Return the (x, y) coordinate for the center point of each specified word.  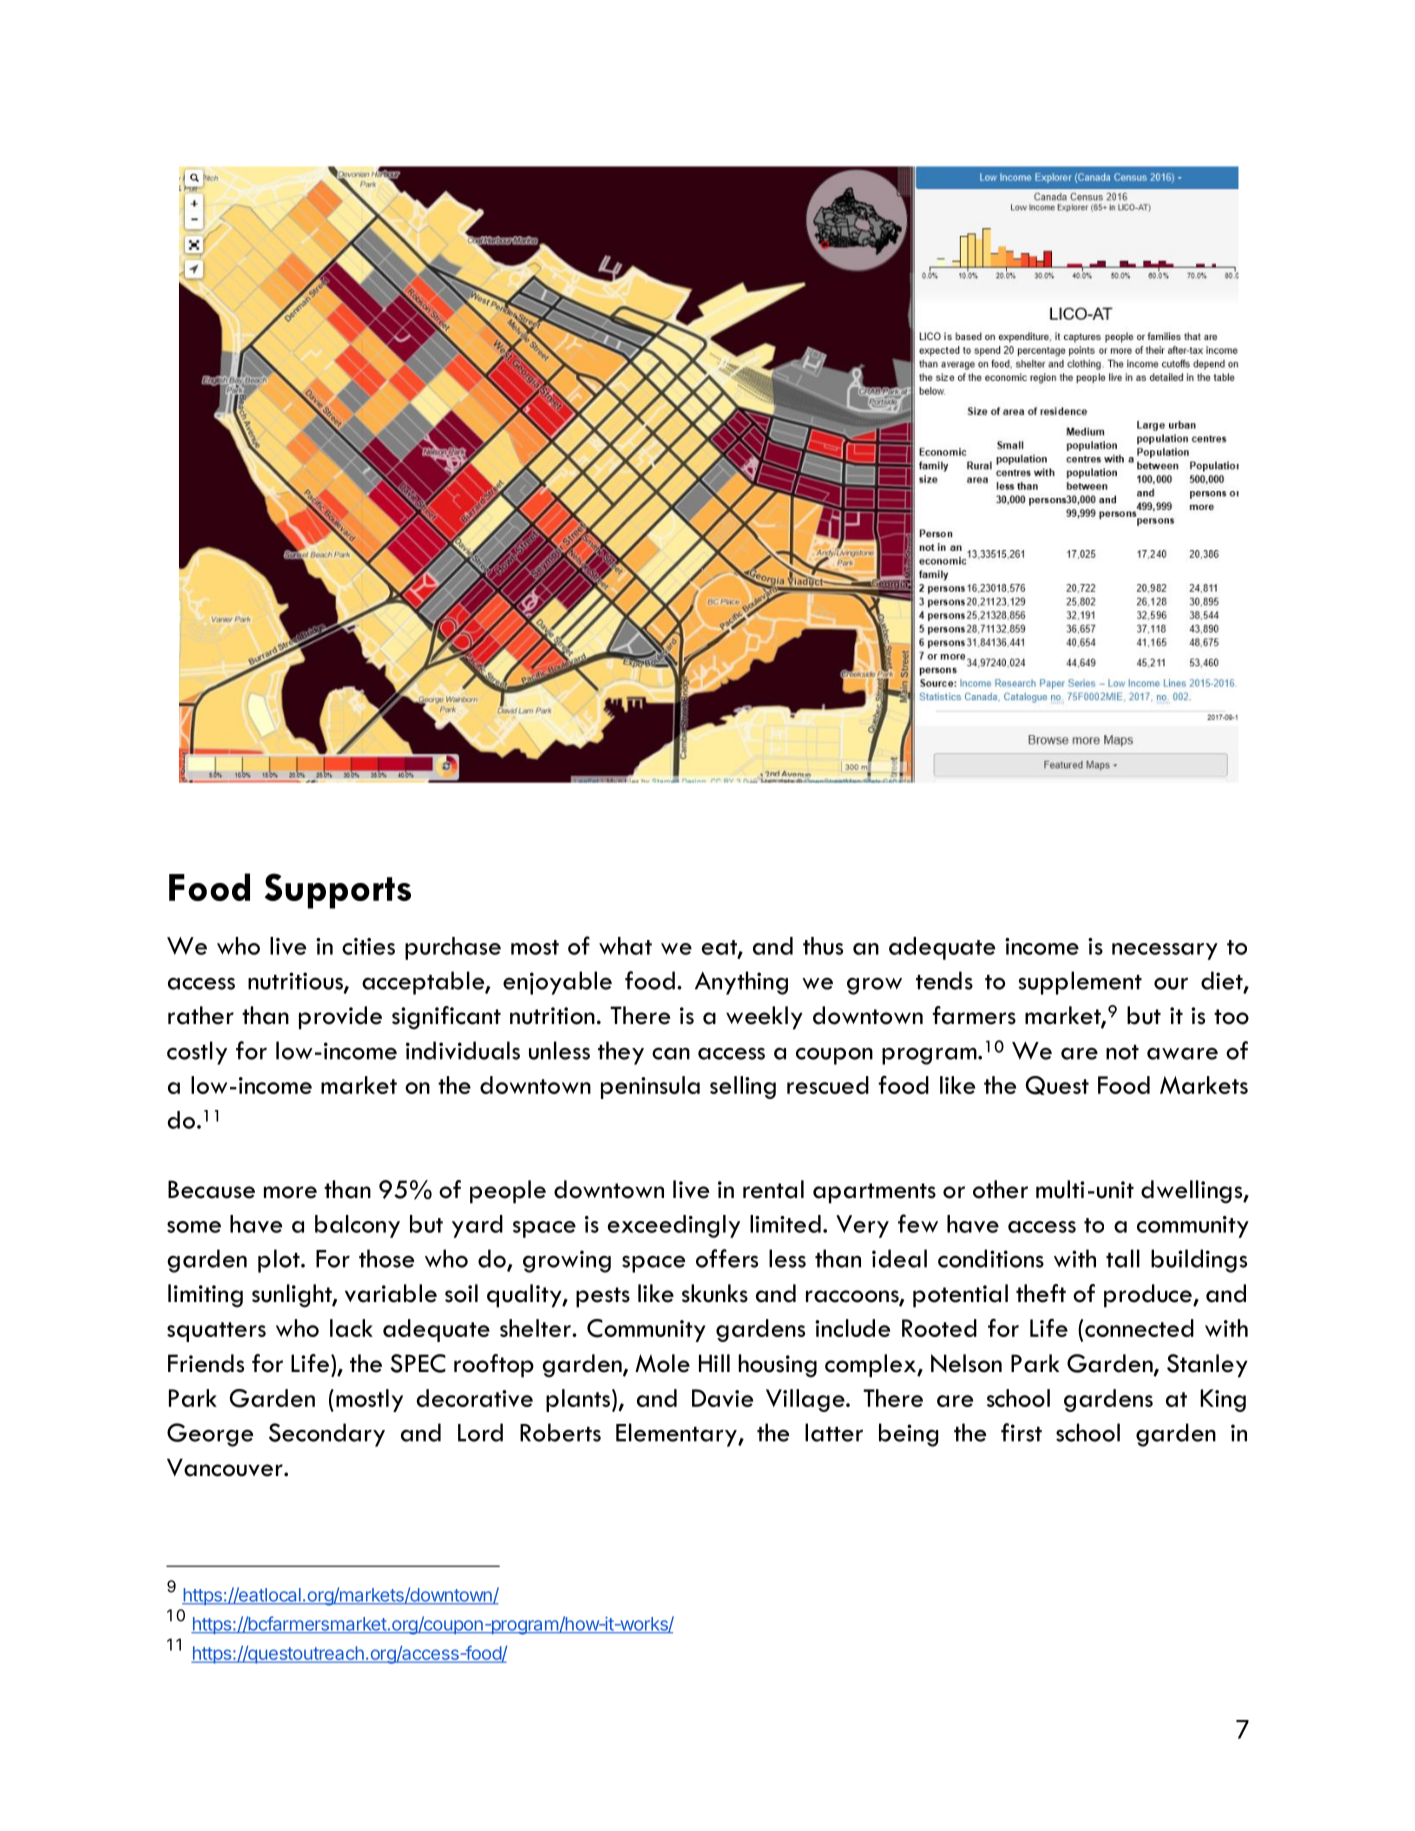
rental (773, 1189)
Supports (338, 891)
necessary (1165, 951)
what (625, 946)
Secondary (327, 1435)
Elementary (677, 1435)
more (290, 1192)
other (1000, 1189)
